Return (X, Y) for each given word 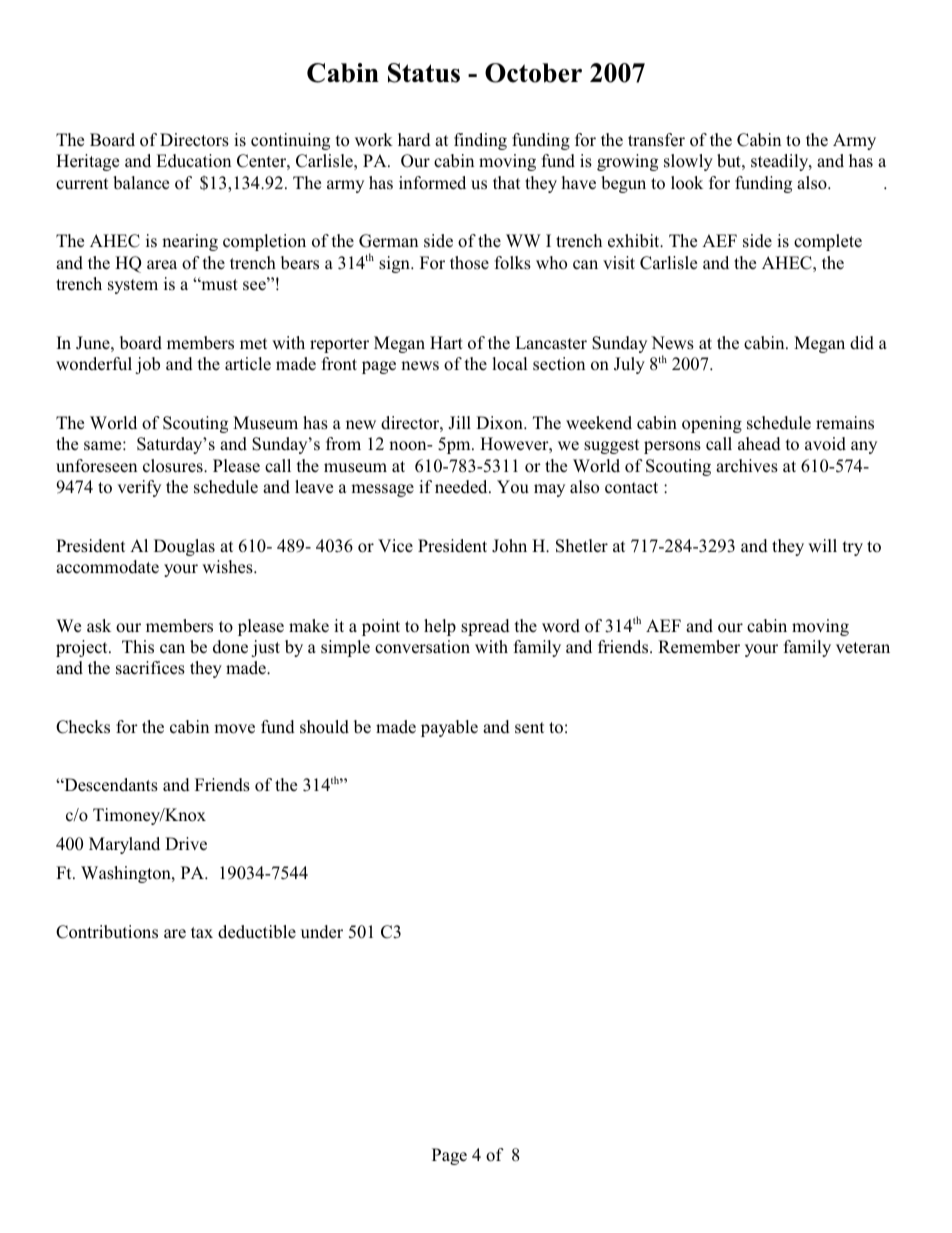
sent (529, 727)
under (322, 932)
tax (202, 932)
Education (193, 161)
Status (424, 73)
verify (139, 488)
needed (462, 487)
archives (747, 466)
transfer (656, 140)
